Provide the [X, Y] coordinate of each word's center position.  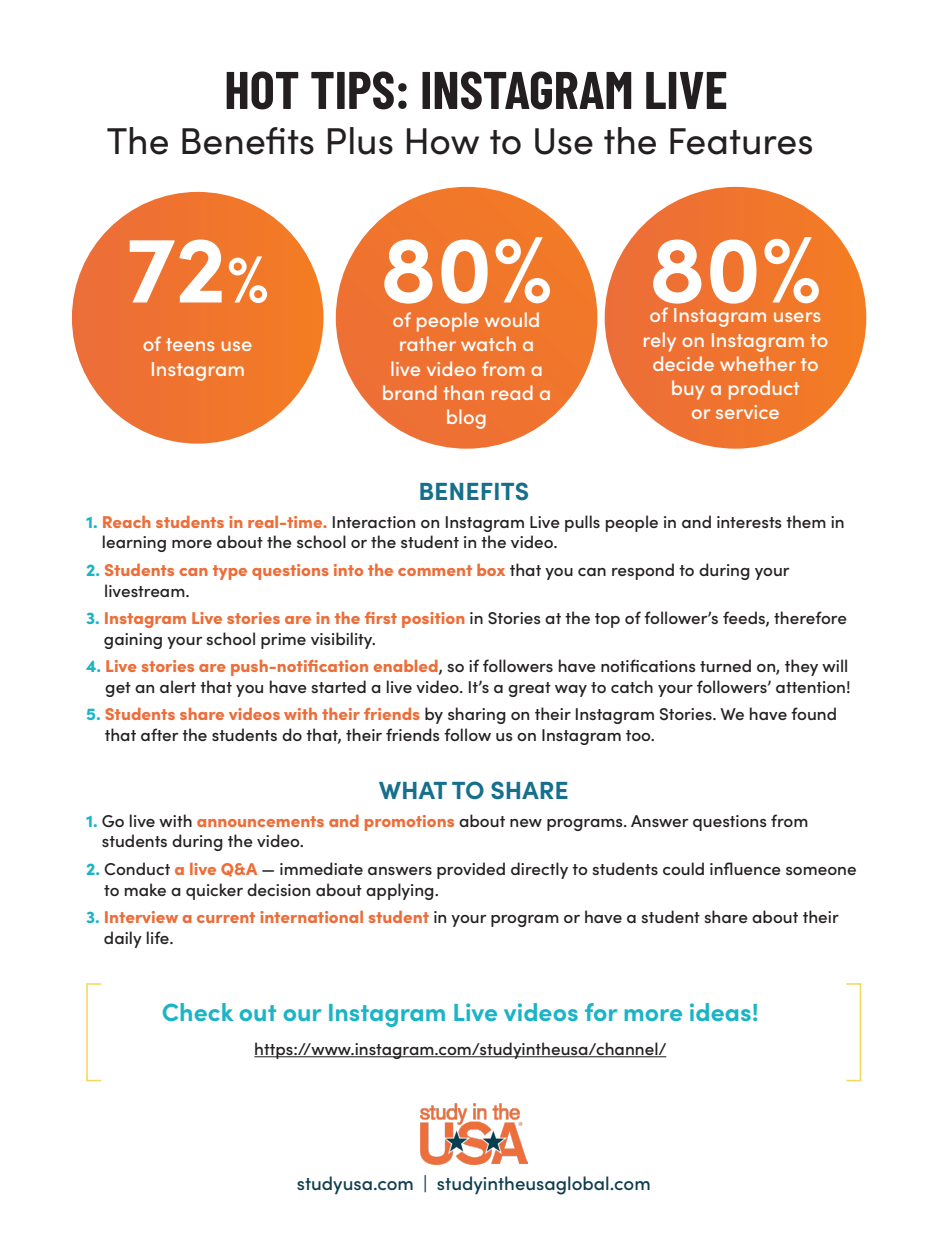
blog [466, 419]
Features [741, 141]
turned [725, 665]
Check [198, 1012]
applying [401, 891]
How [443, 141]
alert [178, 686]
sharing [477, 715]
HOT [262, 90]
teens [190, 344]
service [747, 412]
